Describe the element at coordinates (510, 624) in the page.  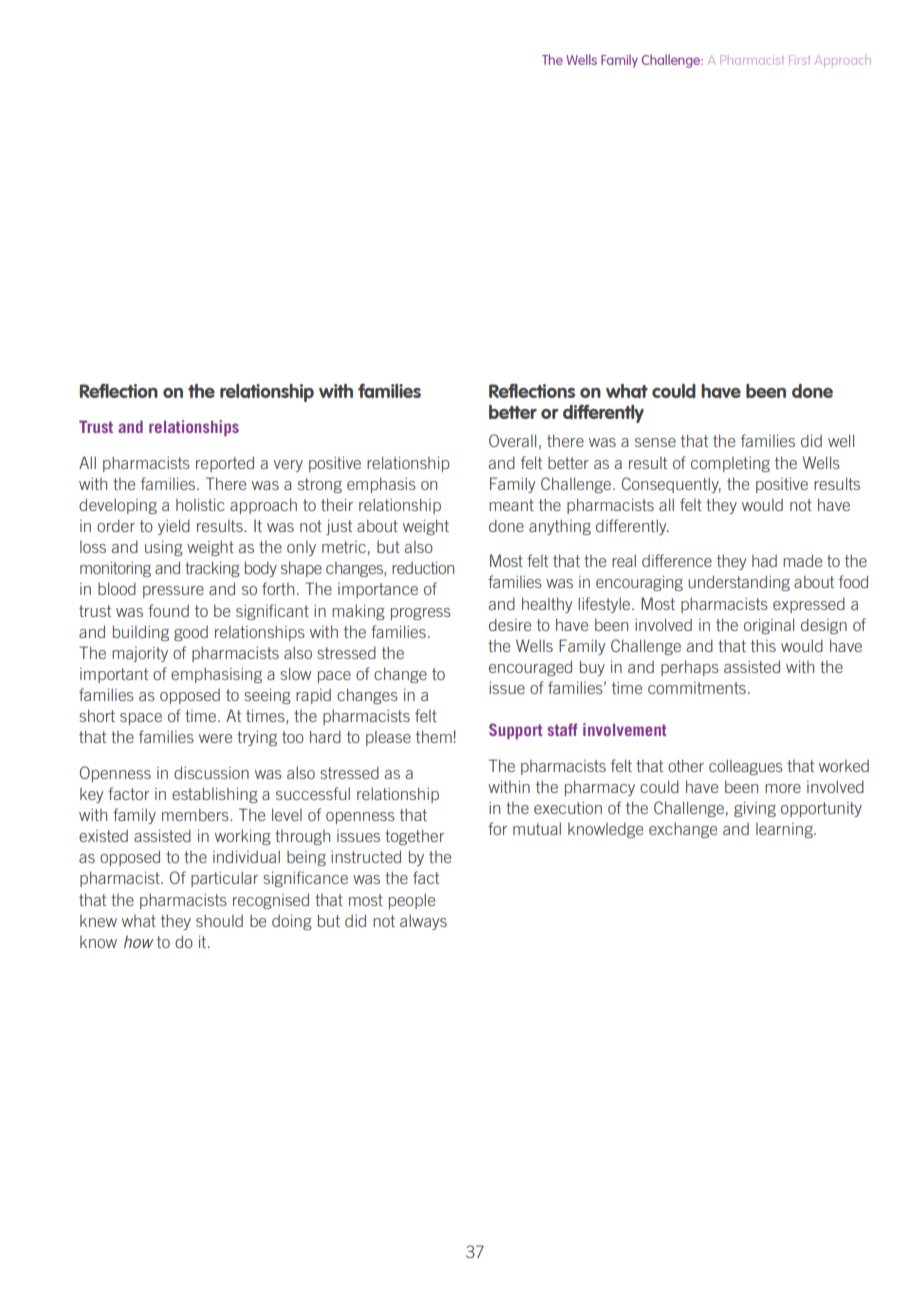
I see `desire` at that location.
